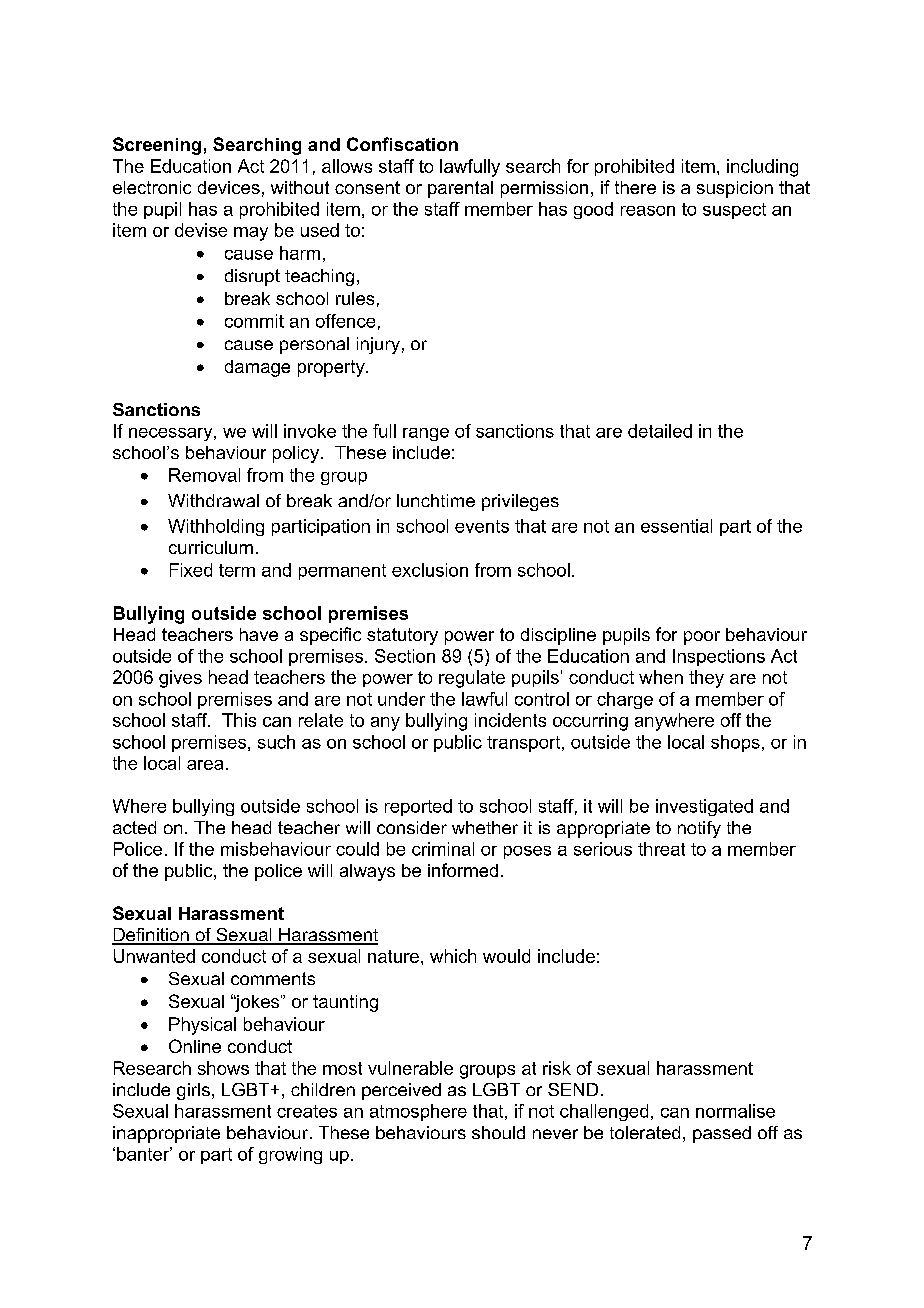  Describe the element at coordinates (702, 638) in the screenshot. I see `poor` at that location.
